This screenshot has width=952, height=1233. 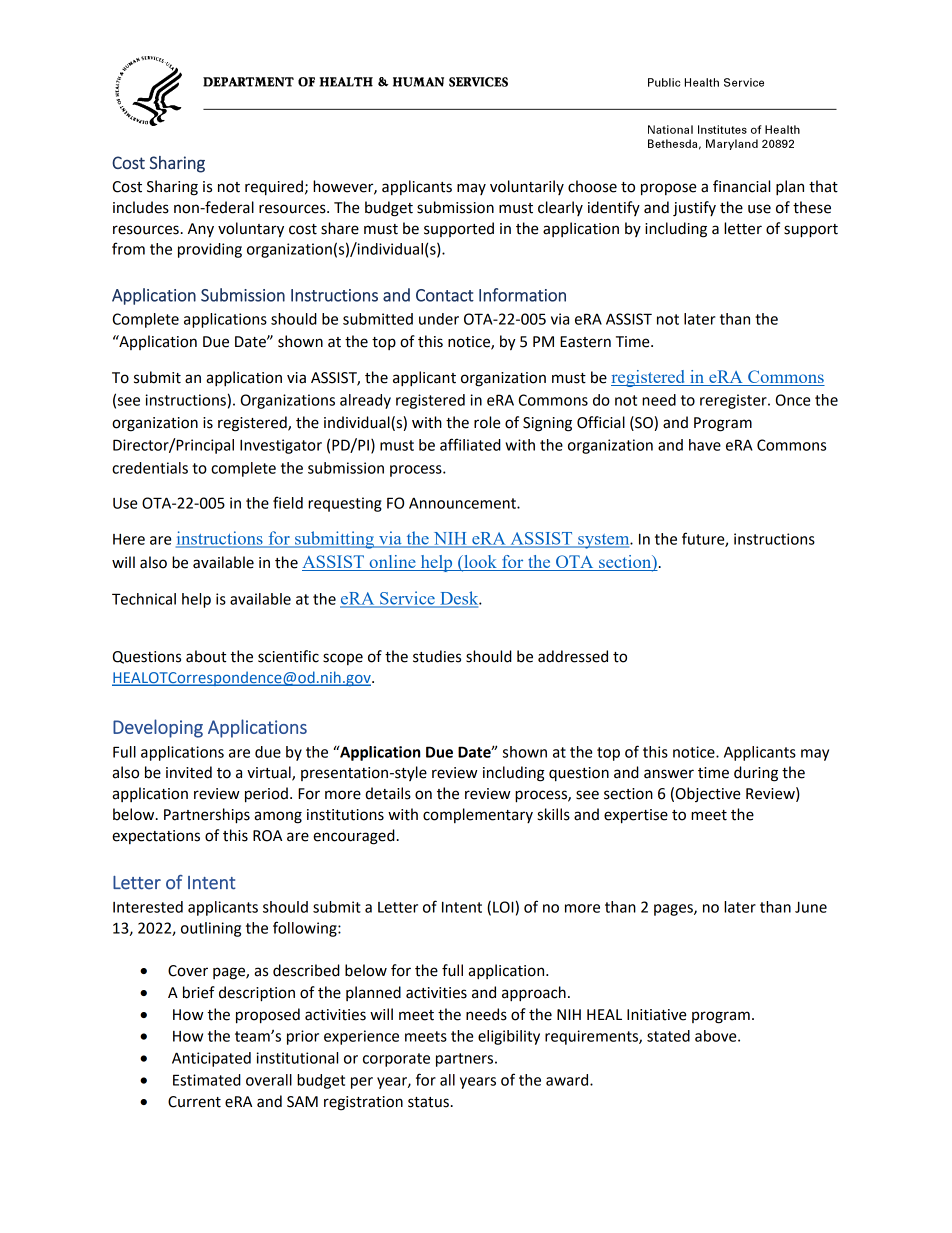 I want to click on status, so click(x=428, y=1102).
